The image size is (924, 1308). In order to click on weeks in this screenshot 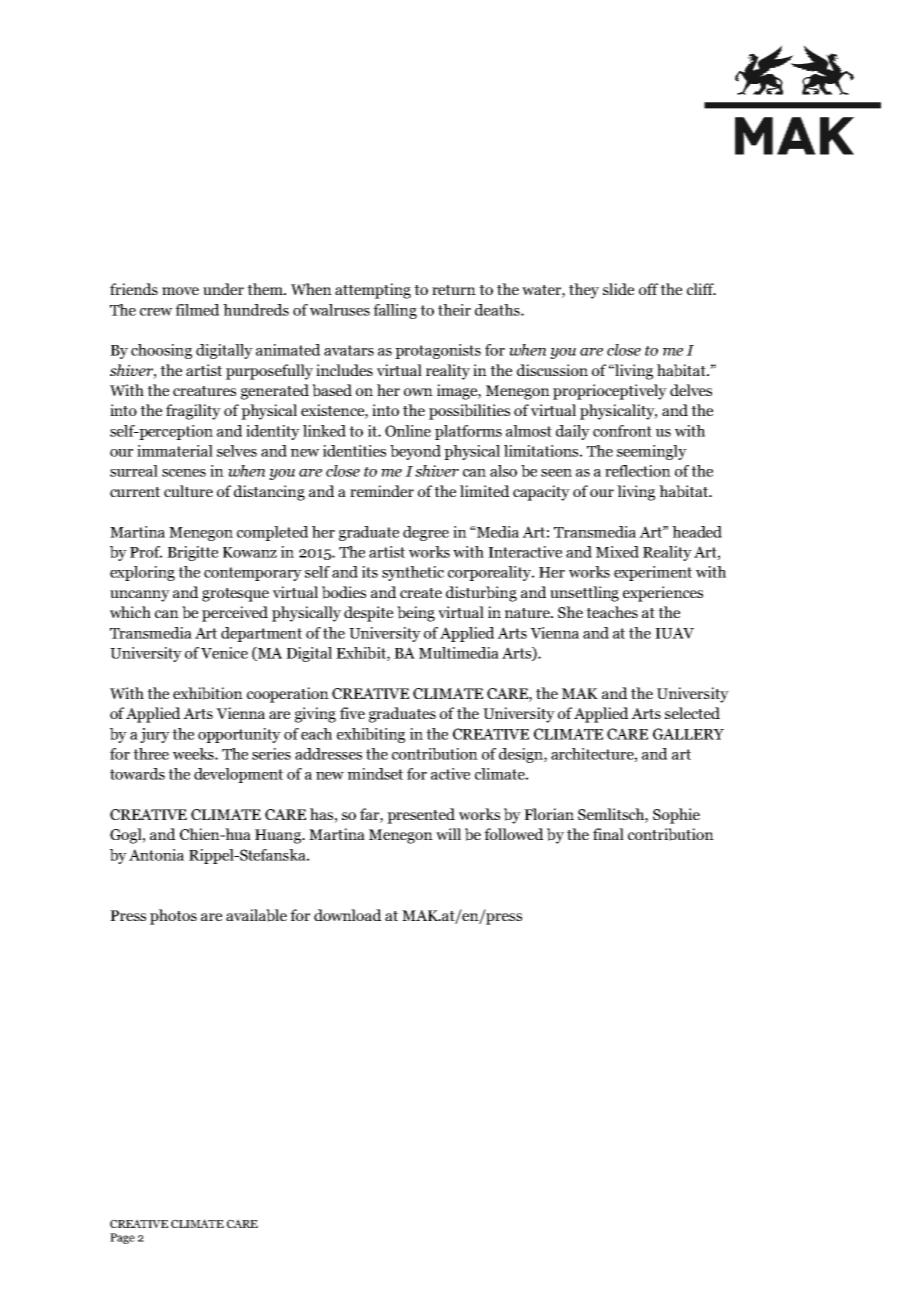, I will do `click(194, 754)`.
